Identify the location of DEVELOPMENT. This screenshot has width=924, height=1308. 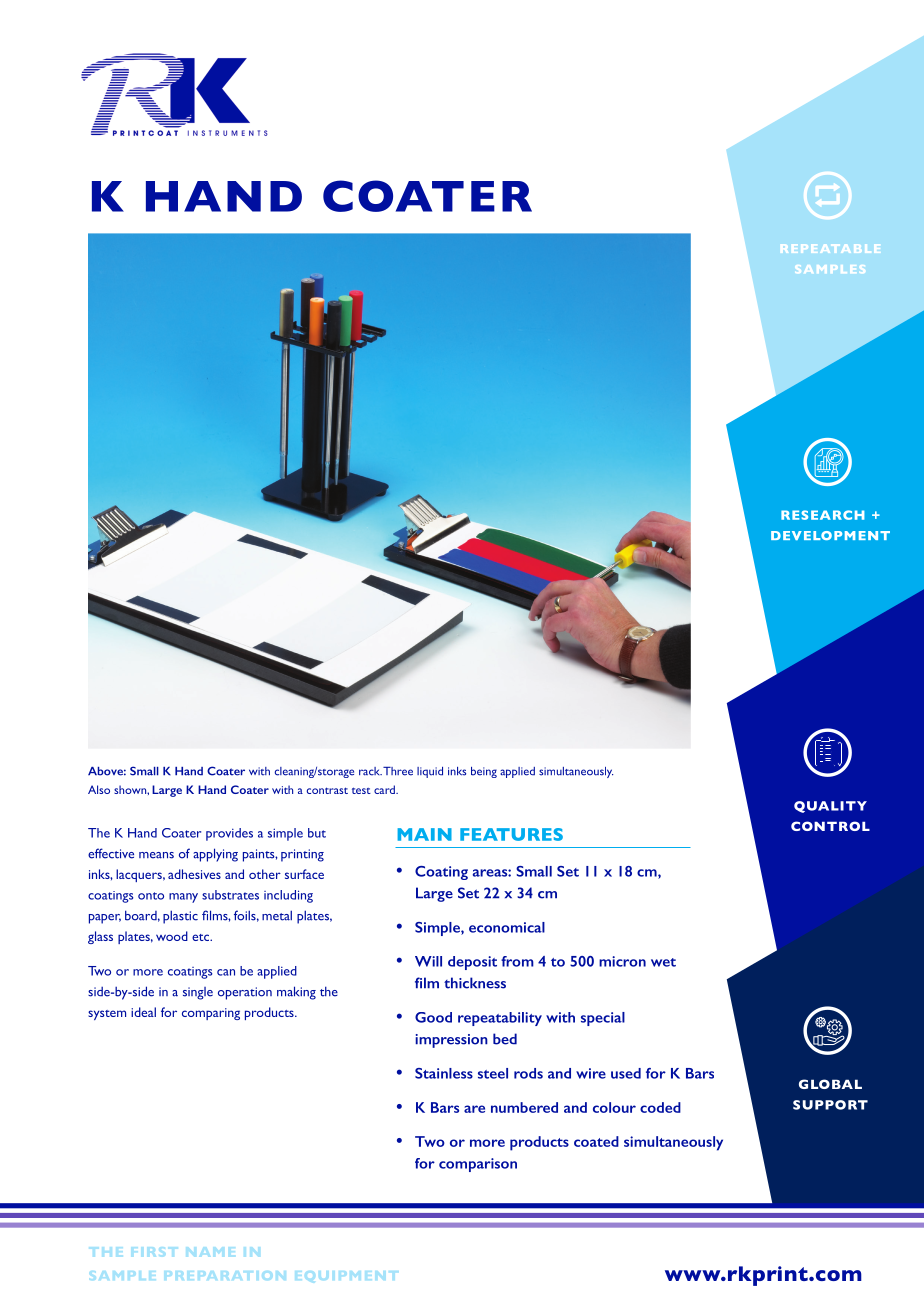
(830, 535).
